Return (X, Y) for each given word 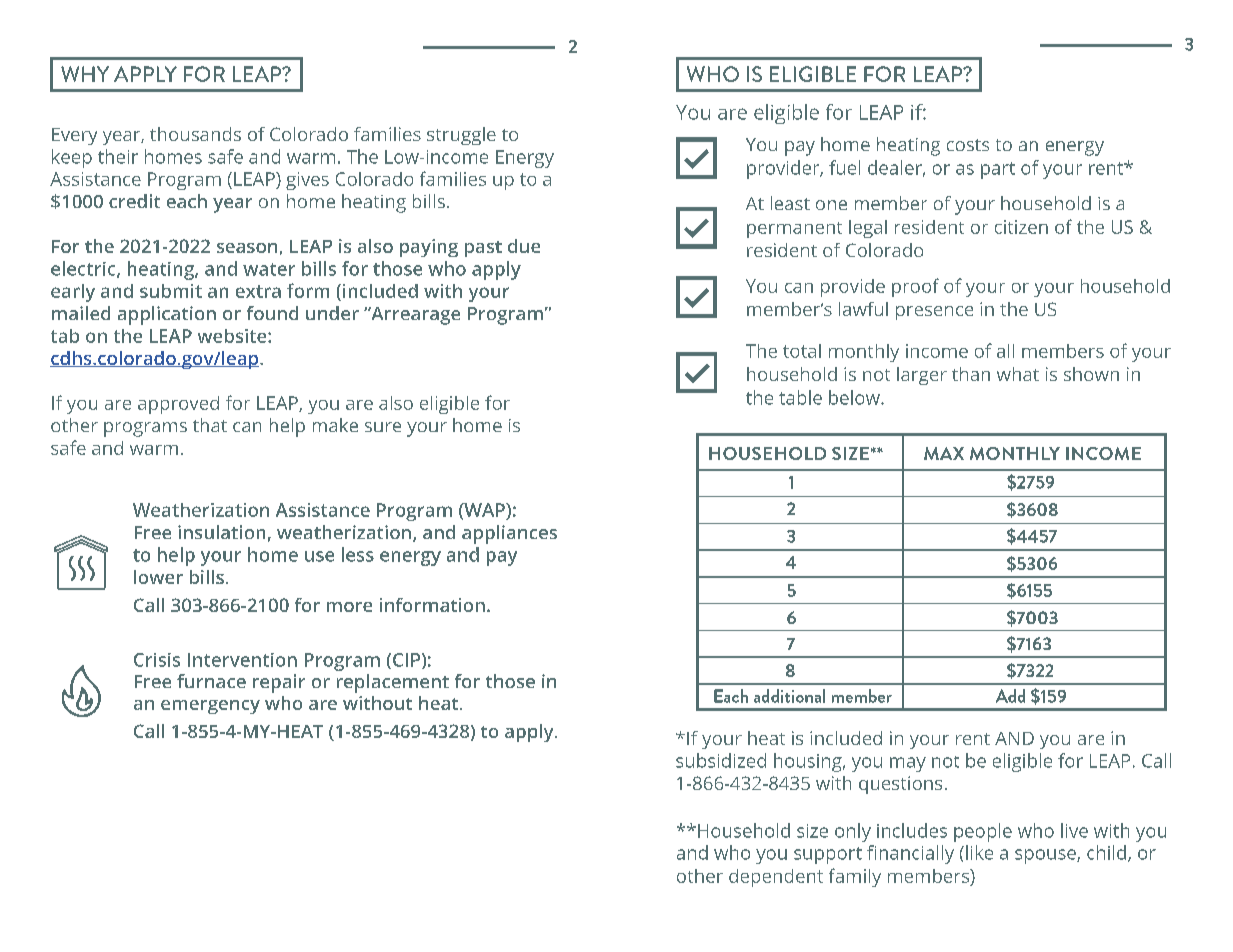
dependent (776, 878)
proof (915, 287)
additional (789, 696)
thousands (195, 134)
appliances (509, 534)
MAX (944, 453)
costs (968, 145)
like (979, 852)
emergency (210, 707)
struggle (461, 136)
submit (171, 291)
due (524, 246)
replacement (393, 683)
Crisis (157, 660)
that (210, 425)
